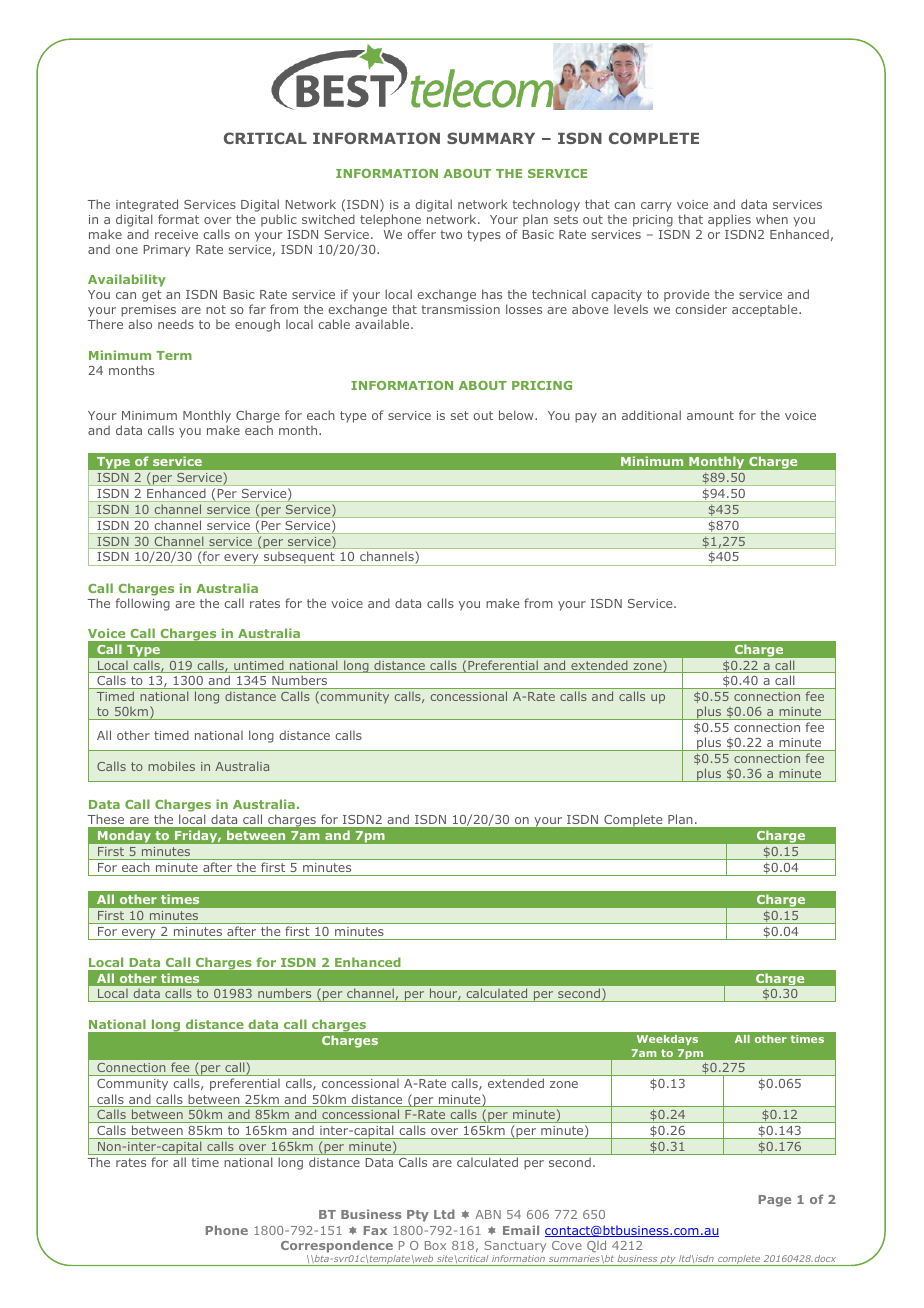  What do you see at coordinates (171, 766) in the screenshot?
I see `mobiles` at bounding box center [171, 766].
